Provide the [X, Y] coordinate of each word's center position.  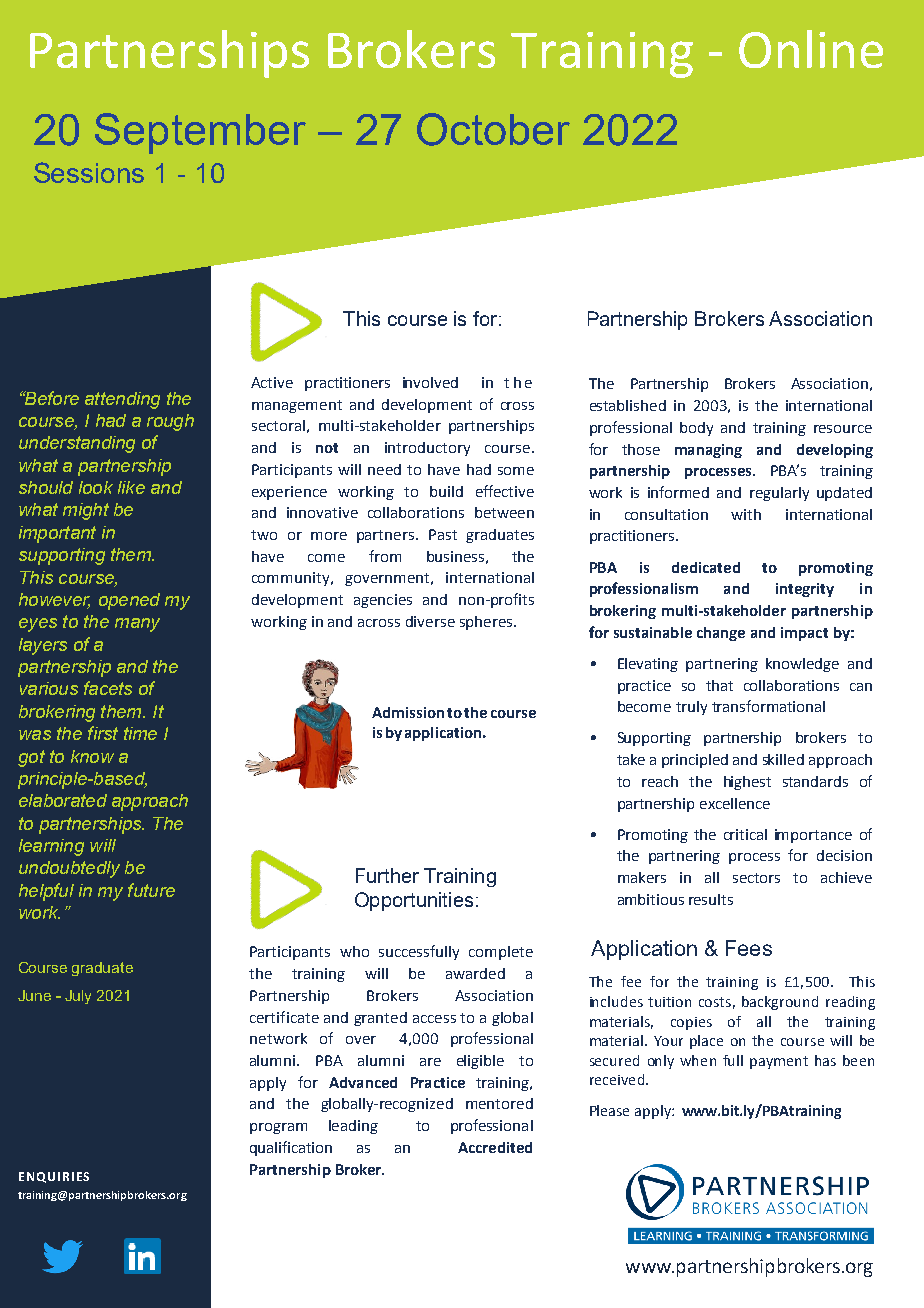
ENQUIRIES [54, 1177]
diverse [430, 621]
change [721, 634]
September [200, 133]
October [493, 129]
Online [811, 49]
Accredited [495, 1147]
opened [129, 601]
